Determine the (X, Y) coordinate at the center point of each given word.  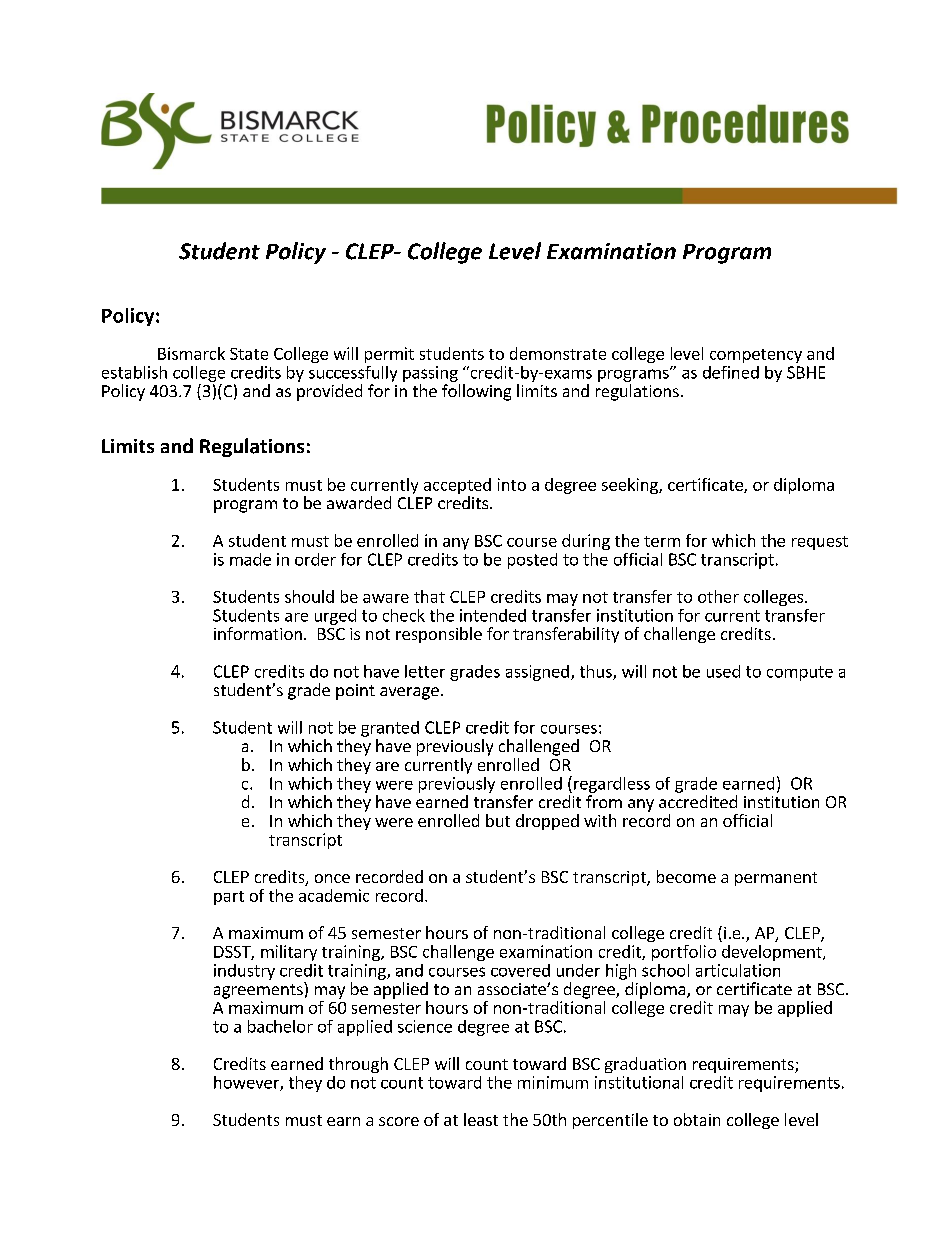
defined (731, 372)
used (723, 671)
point (355, 692)
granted (390, 729)
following (476, 392)
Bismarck (191, 353)
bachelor (280, 1026)
